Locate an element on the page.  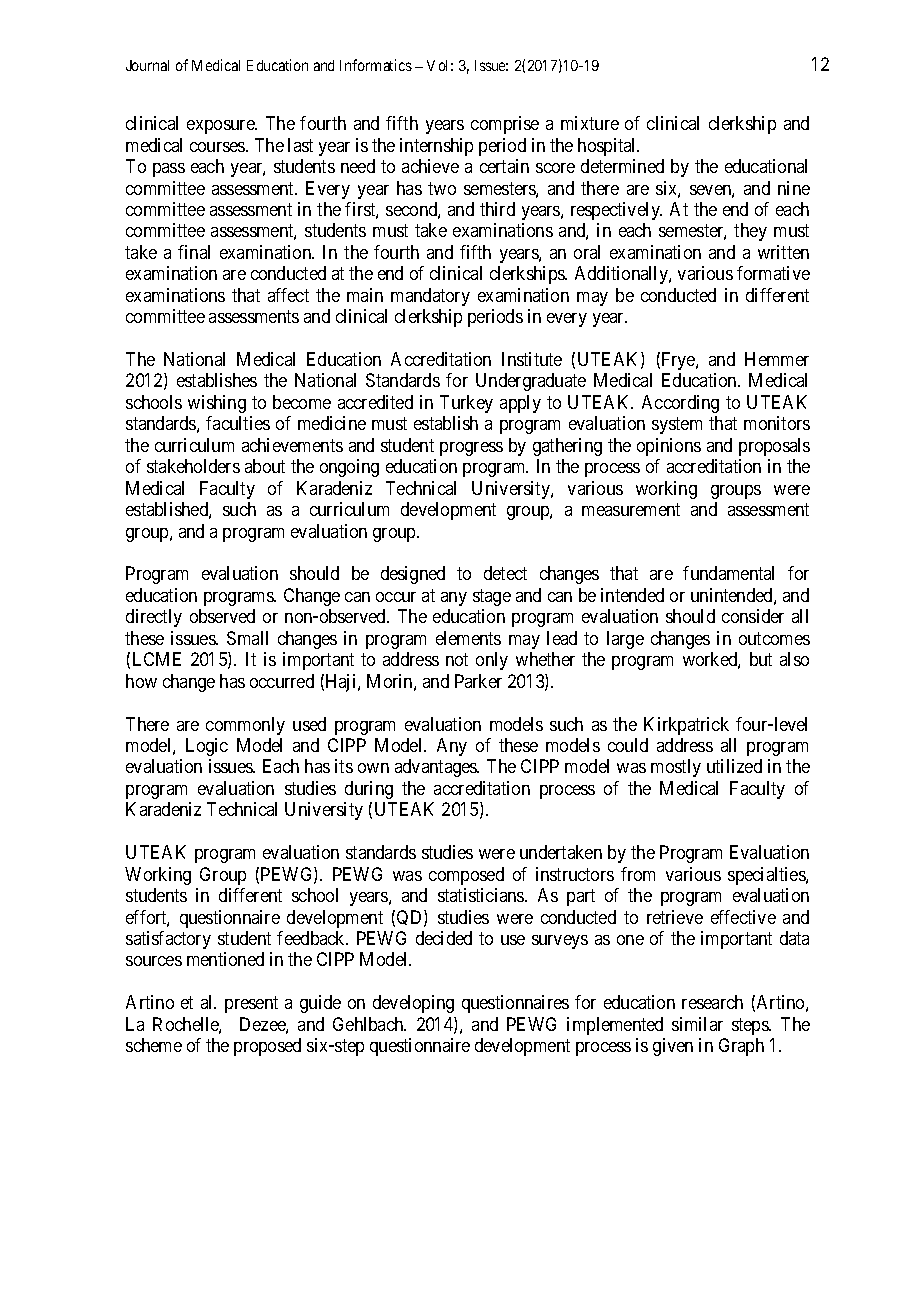
fundamental is located at coordinates (728, 573).
